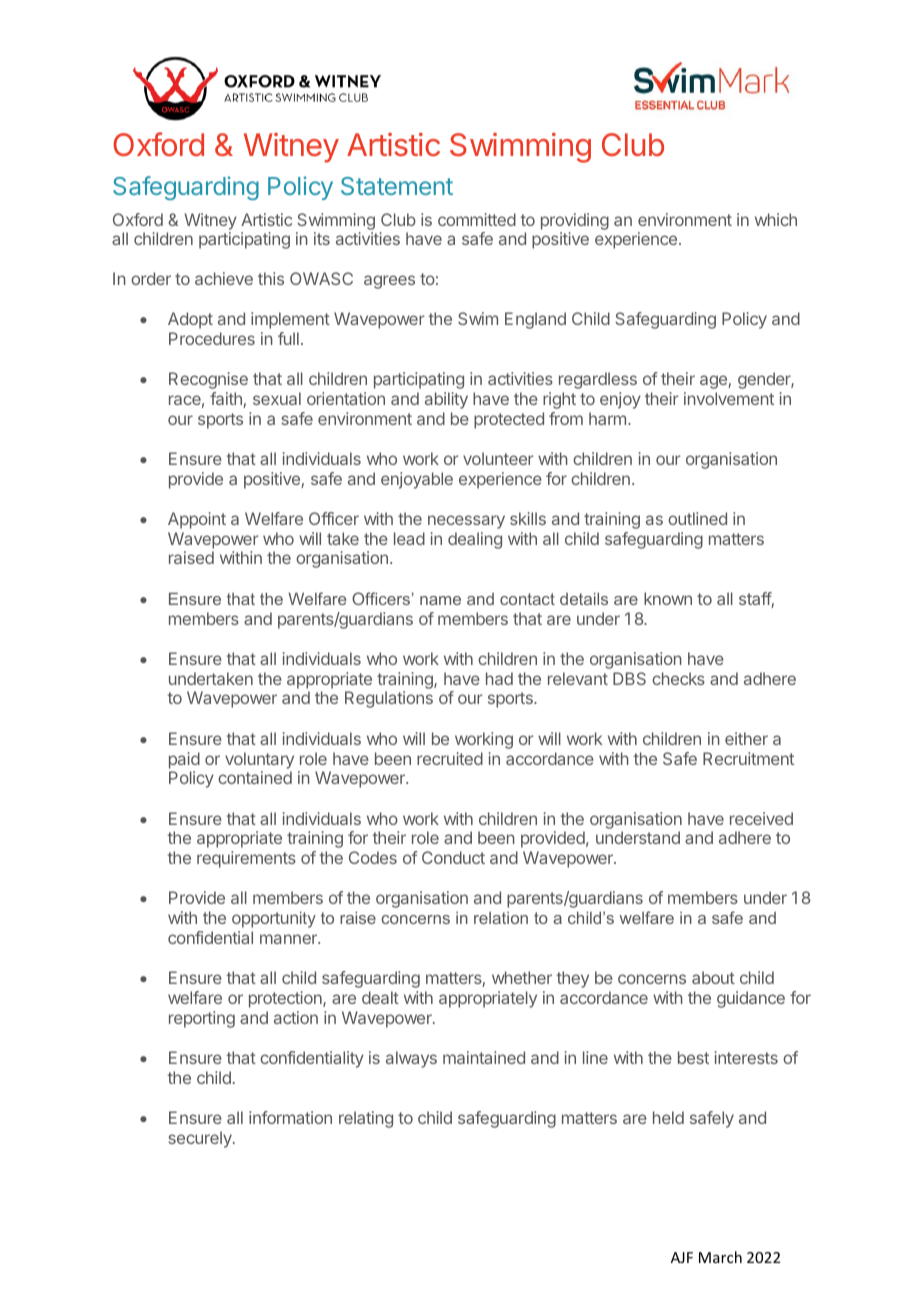 The image size is (924, 1308). What do you see at coordinates (201, 1139) in the screenshot?
I see `securely` at bounding box center [201, 1139].
